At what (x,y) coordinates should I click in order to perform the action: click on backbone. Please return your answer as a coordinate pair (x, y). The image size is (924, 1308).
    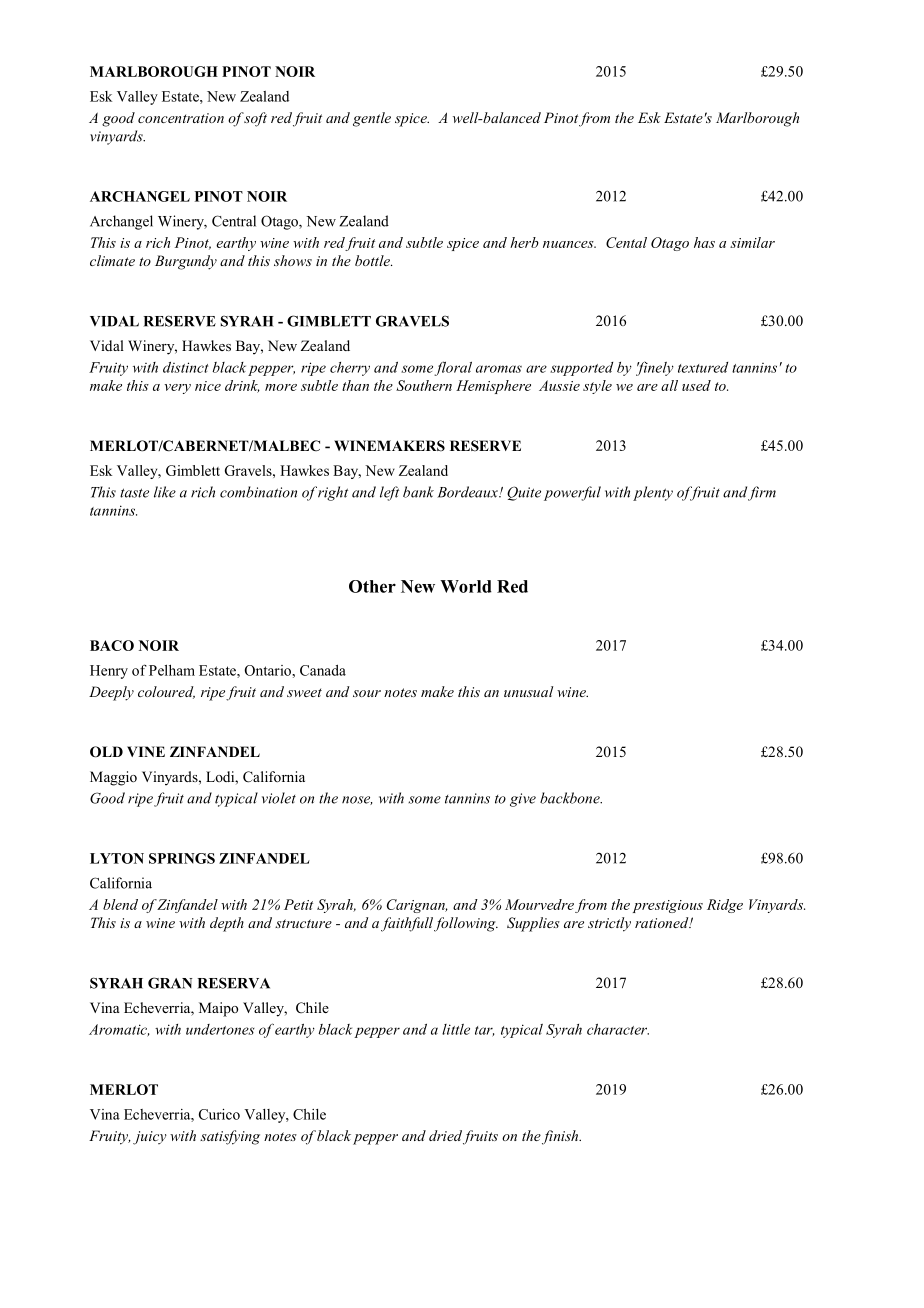
    Looking at the image, I should click on (571, 798).
